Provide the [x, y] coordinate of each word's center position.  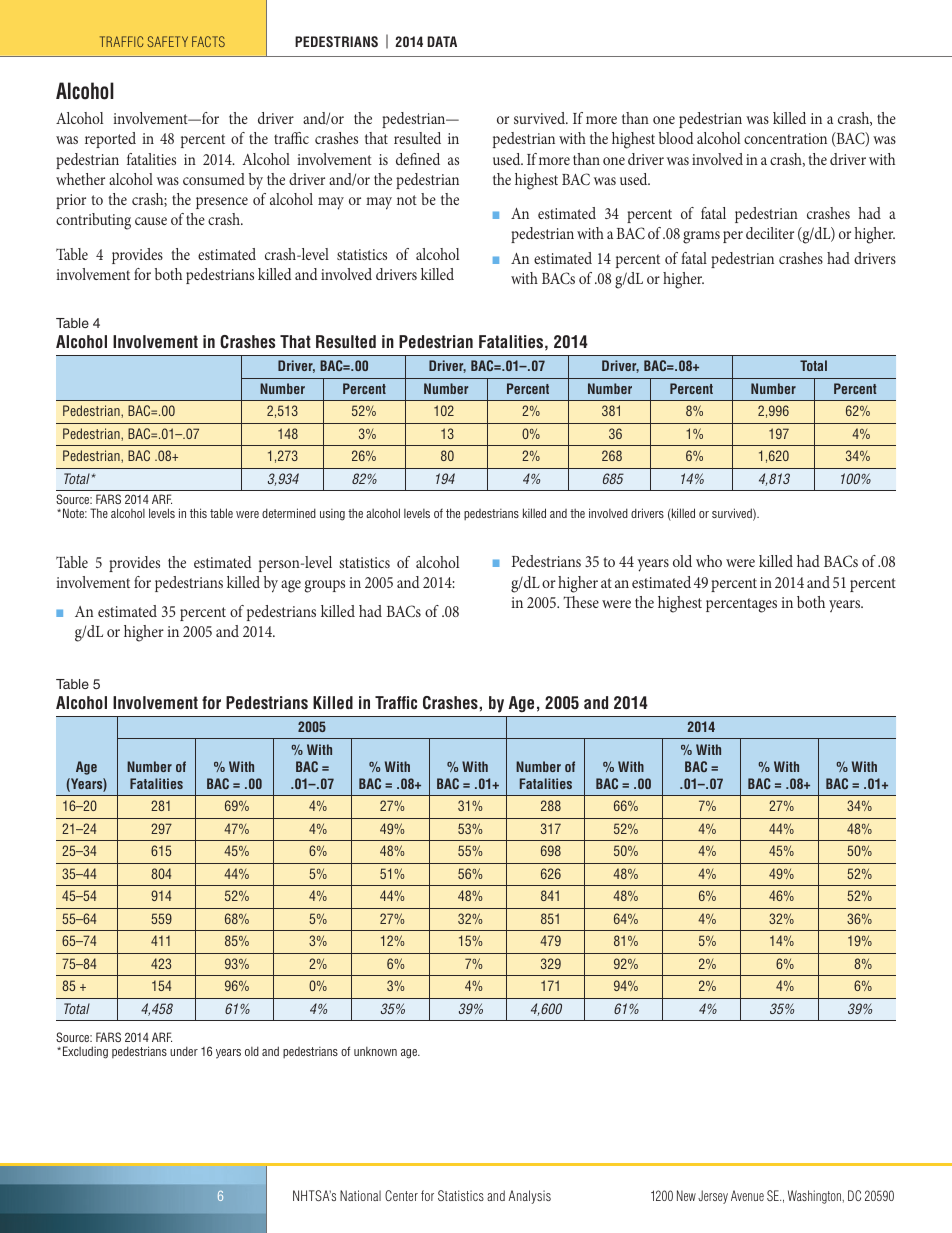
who [709, 561]
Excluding [85, 1052]
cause [151, 221]
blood [676, 138]
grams [701, 237]
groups [324, 586]
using [332, 515]
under [184, 1051]
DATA [442, 41]
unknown [375, 1051]
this [198, 513]
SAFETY [167, 41]
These [581, 602]
